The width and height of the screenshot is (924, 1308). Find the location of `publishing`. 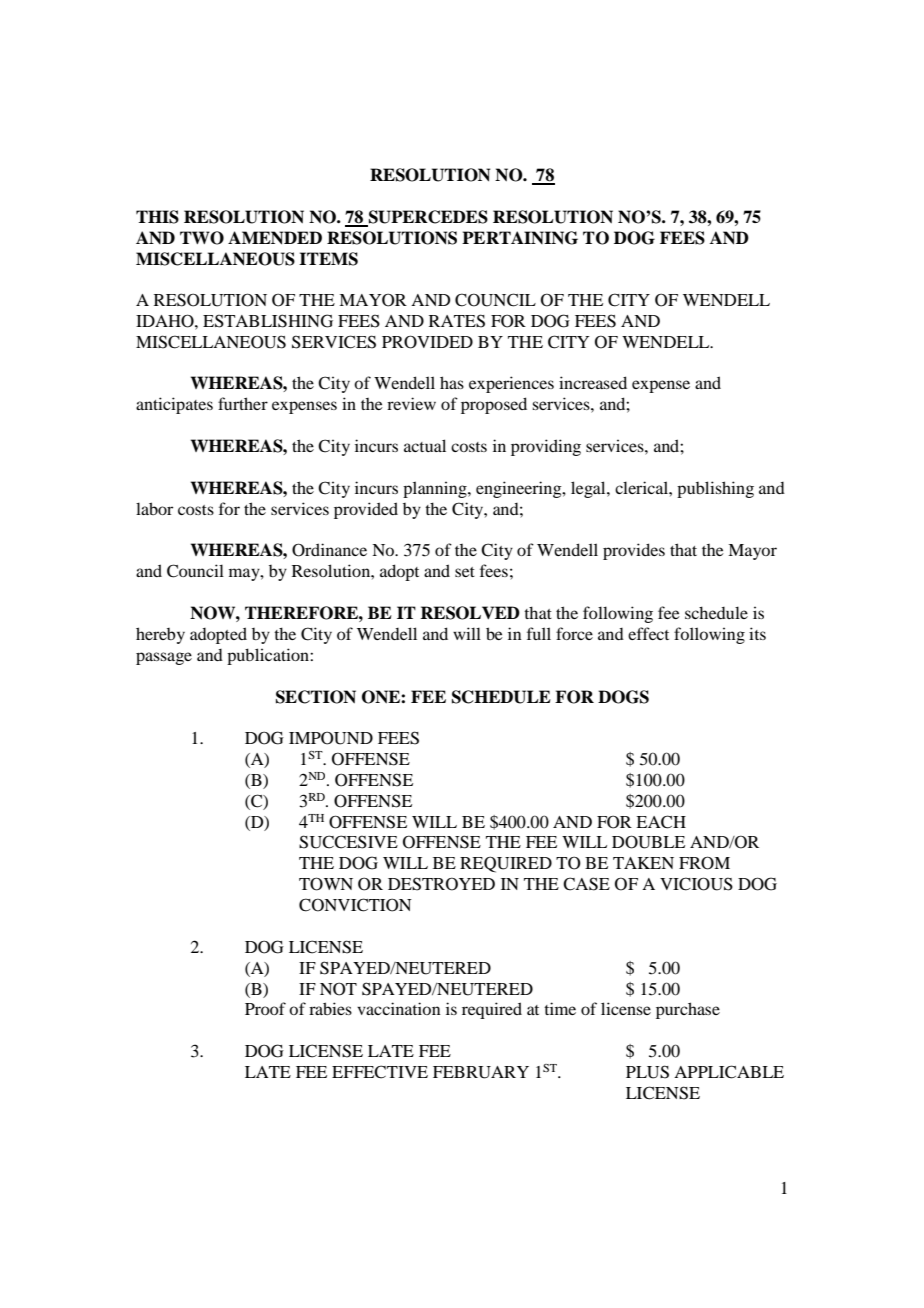

publishing is located at coordinates (715, 489).
